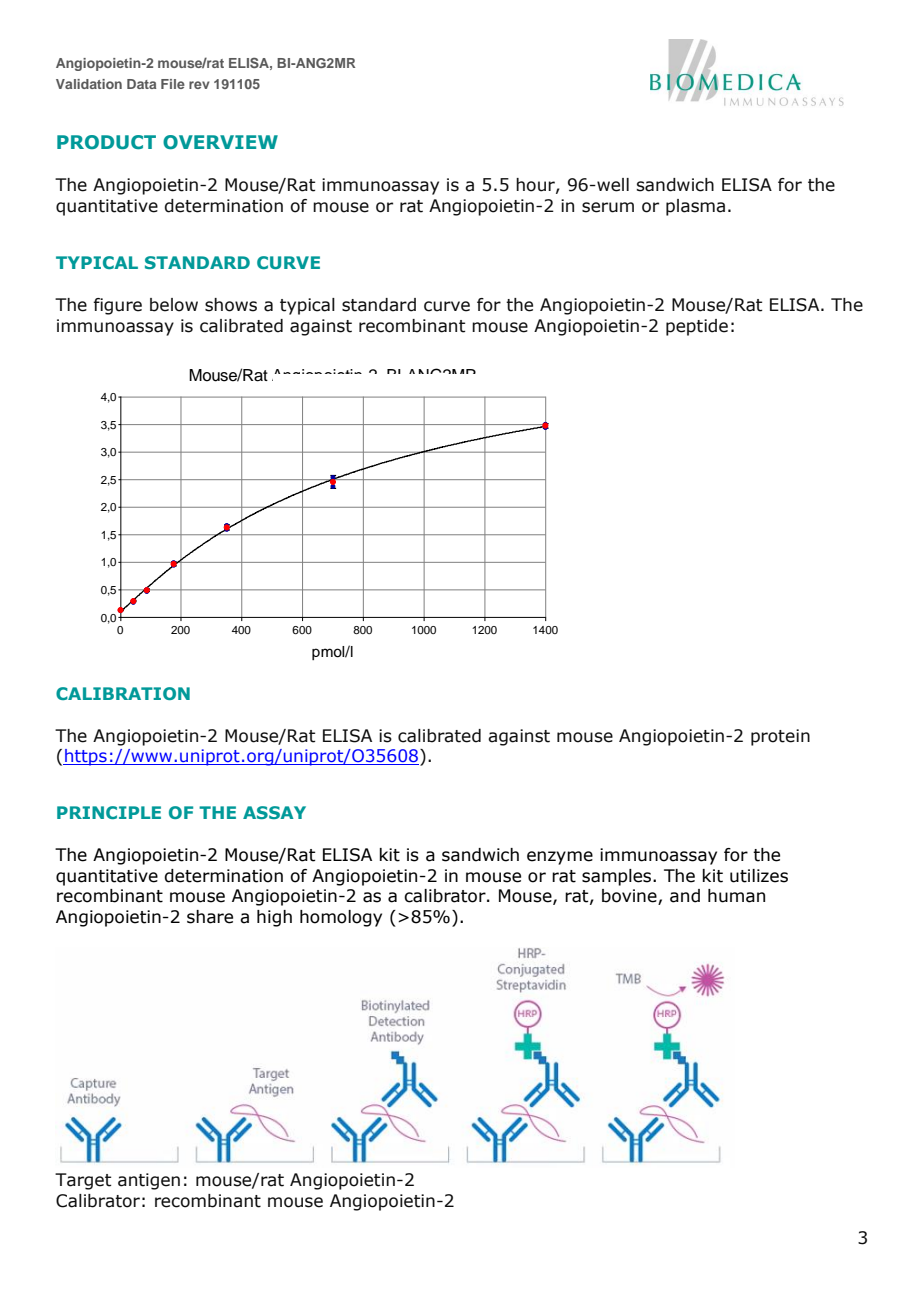 The width and height of the screenshot is (924, 1308). Describe the element at coordinates (174, 305) in the screenshot. I see `below` at that location.
